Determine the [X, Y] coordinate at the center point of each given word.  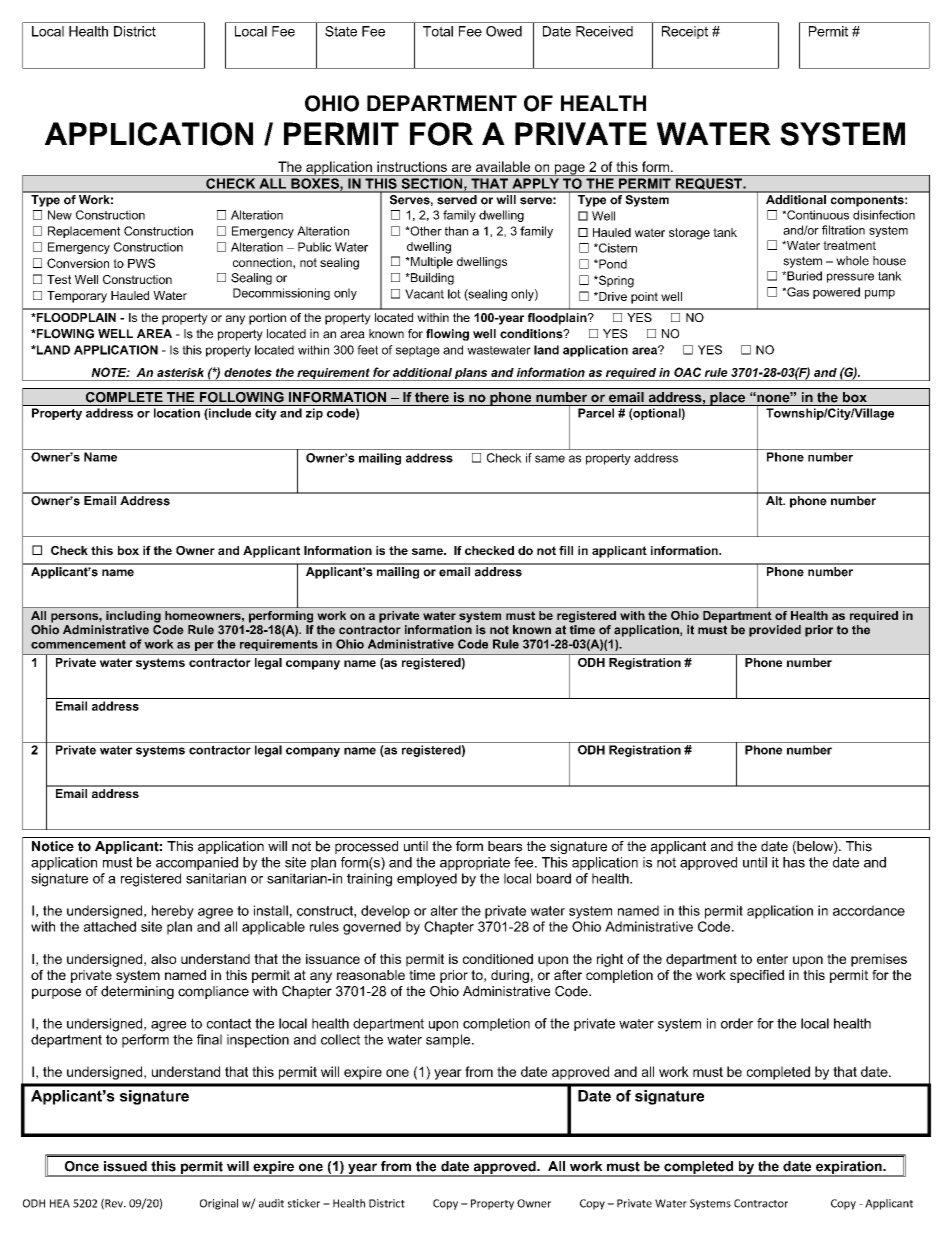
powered [836, 293]
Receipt [685, 32]
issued [125, 1166]
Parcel [596, 413]
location [177, 413]
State [341, 31]
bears [505, 846]
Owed [504, 31]
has [794, 862]
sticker [304, 1203]
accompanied [197, 863]
